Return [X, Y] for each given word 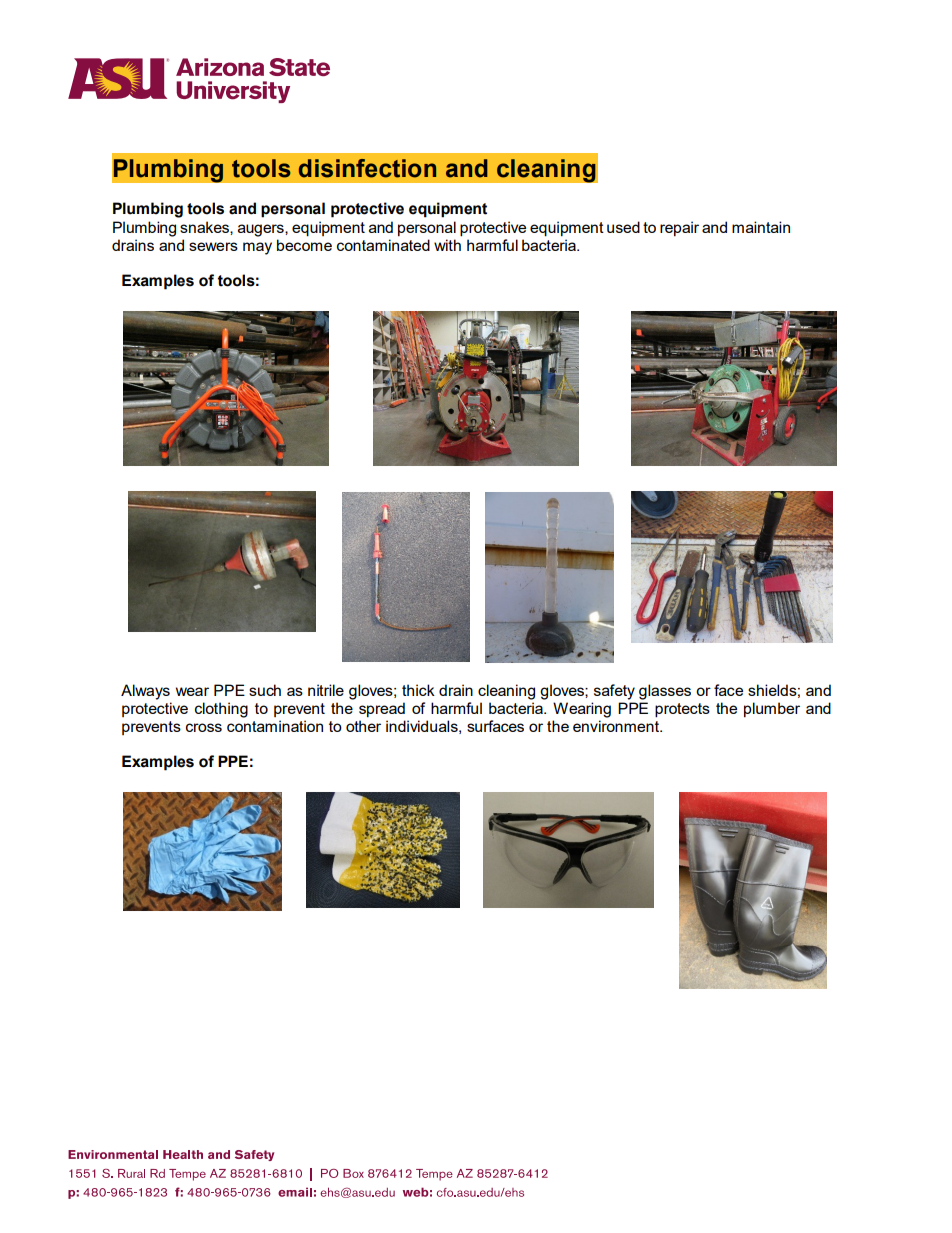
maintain [761, 227]
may [257, 248]
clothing [221, 710]
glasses [665, 692]
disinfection [367, 168]
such [265, 690]
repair [679, 228]
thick [418, 690]
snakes [205, 227]
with [447, 245]
